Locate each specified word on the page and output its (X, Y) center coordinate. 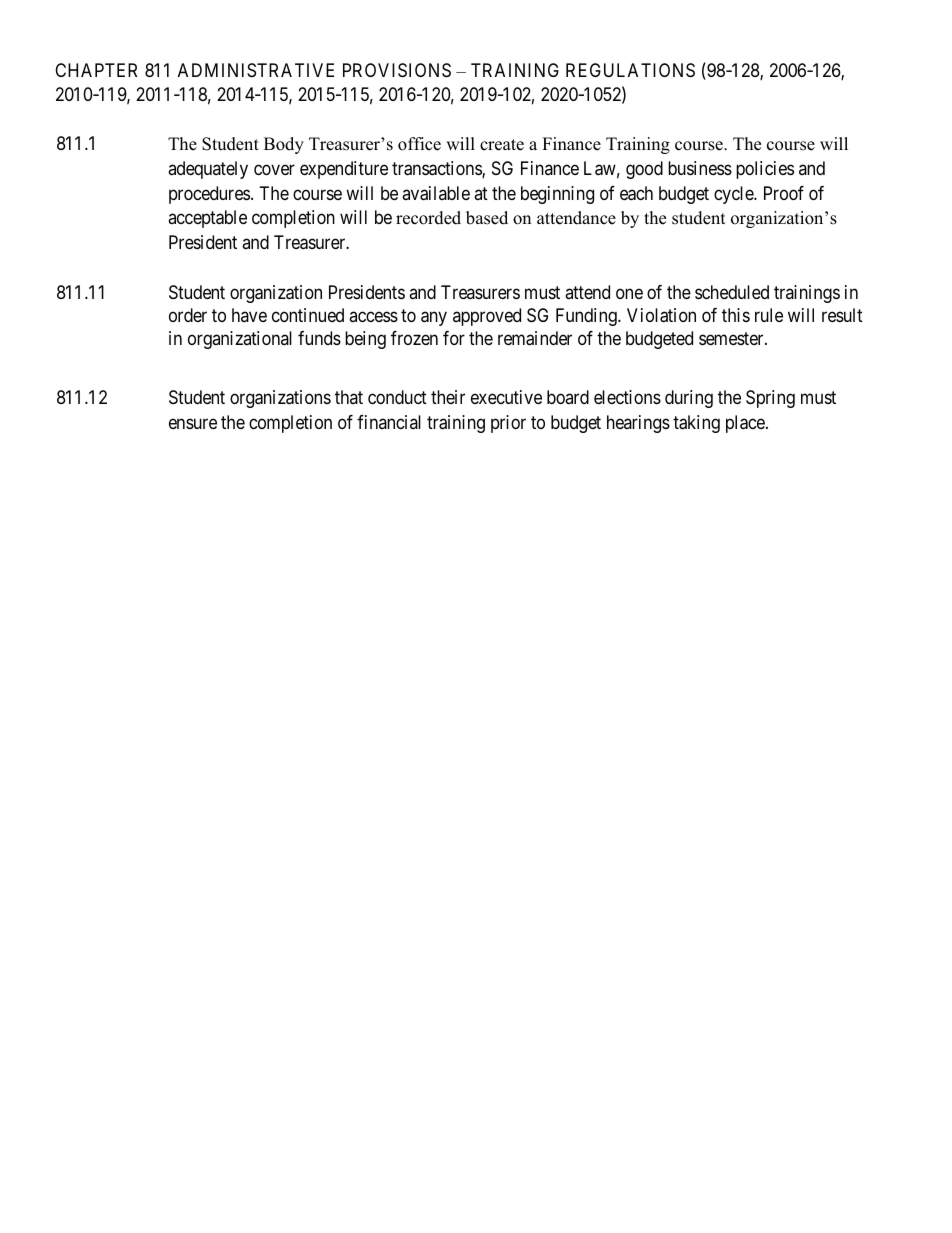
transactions (437, 169)
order (188, 315)
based (487, 218)
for (454, 338)
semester (732, 338)
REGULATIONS (630, 70)
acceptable (207, 219)
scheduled (732, 292)
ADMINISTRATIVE (256, 70)
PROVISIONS (397, 70)
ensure (193, 423)
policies (765, 170)
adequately (208, 170)
